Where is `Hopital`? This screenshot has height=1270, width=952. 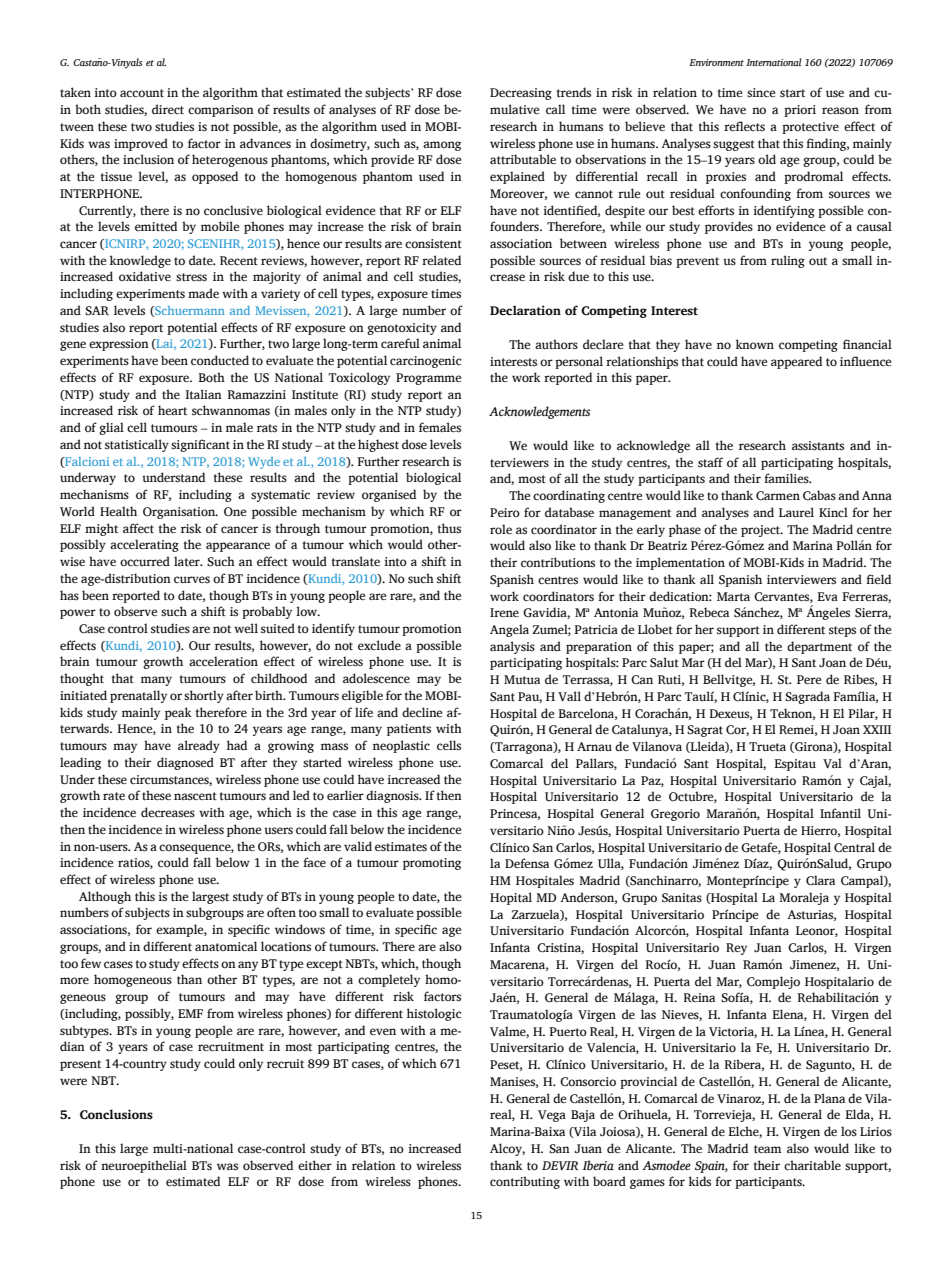 Hopital is located at coordinates (511, 898).
